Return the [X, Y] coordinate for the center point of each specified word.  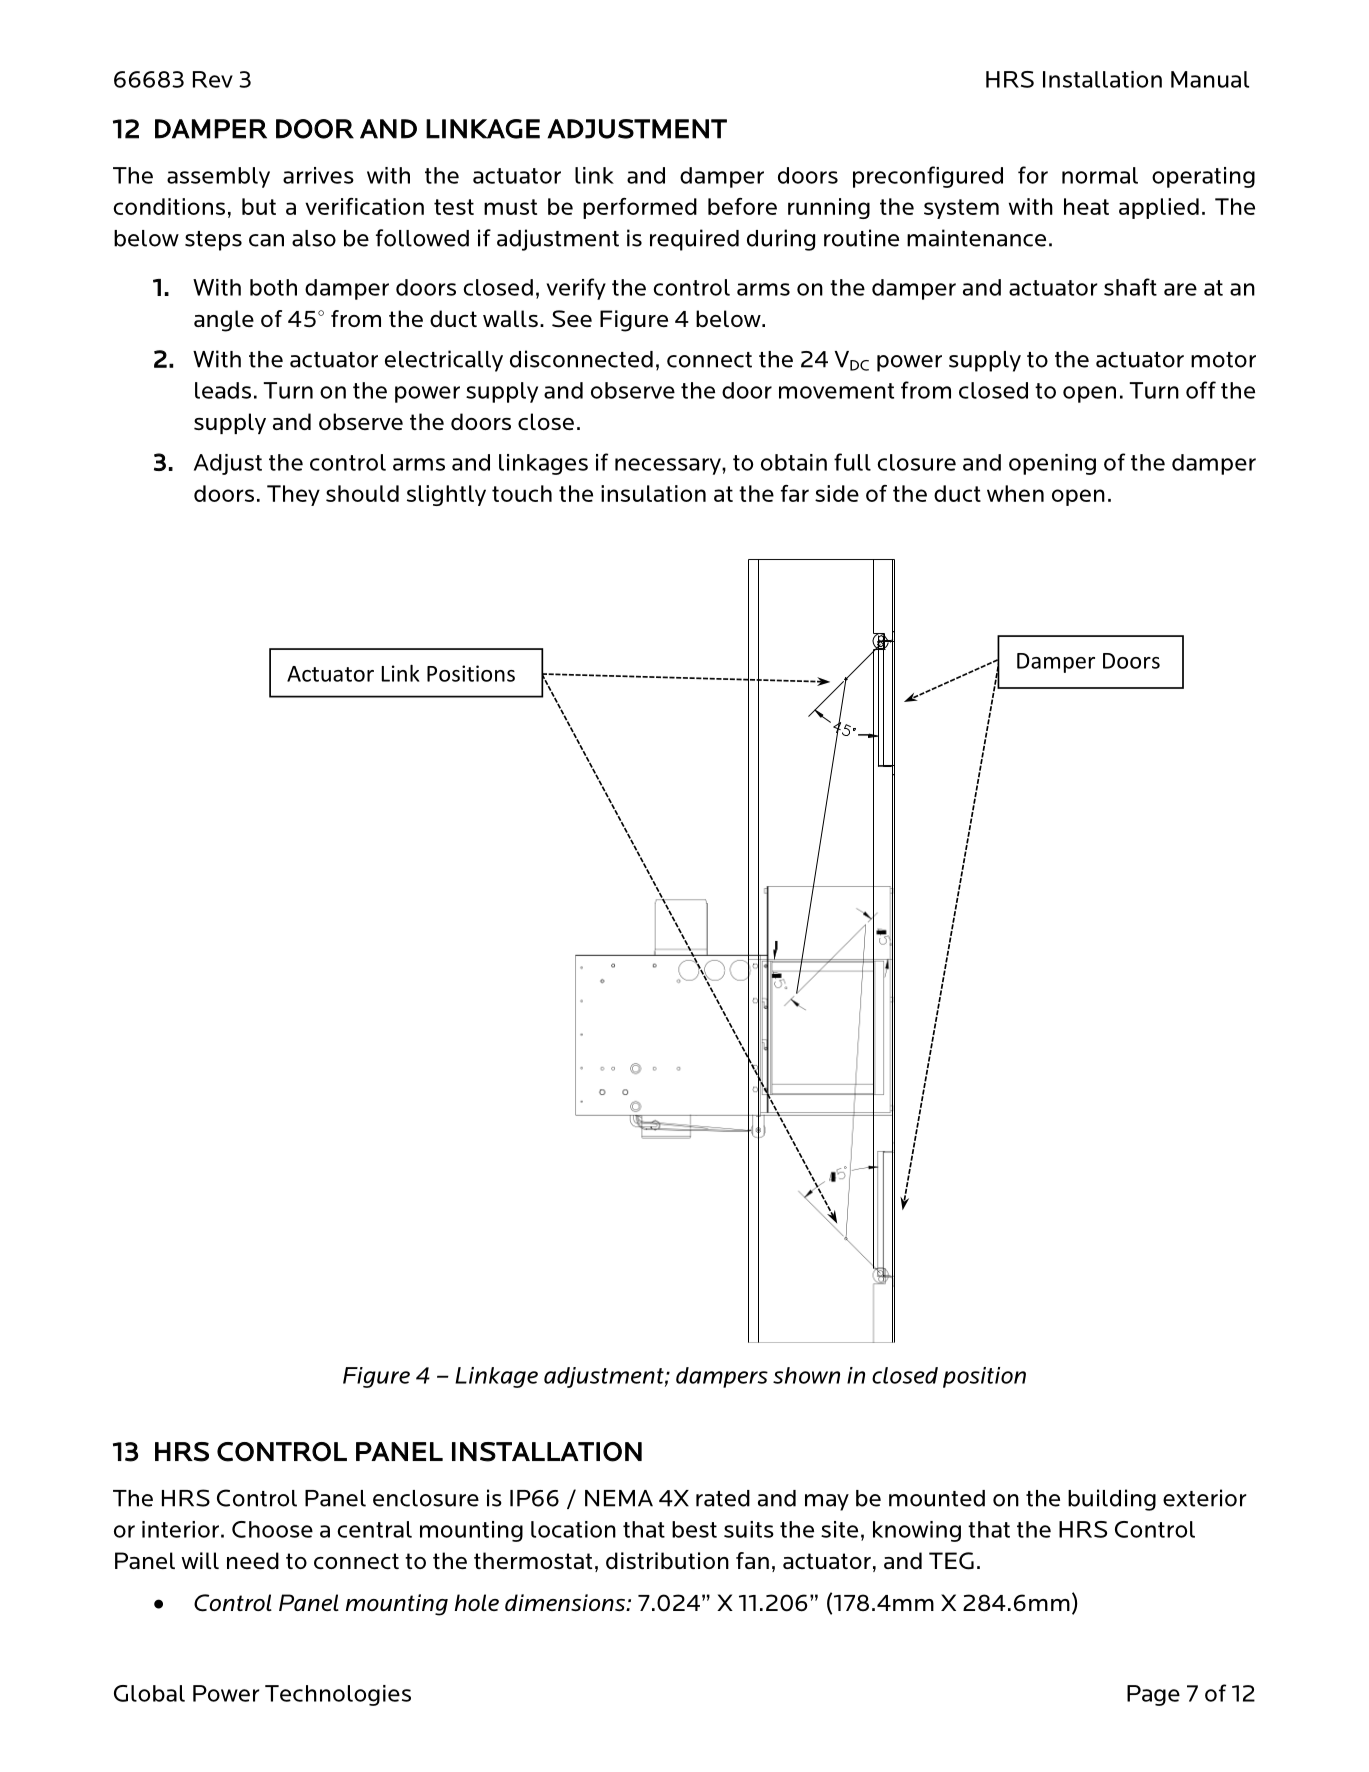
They [293, 495]
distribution [667, 1560]
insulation [653, 493]
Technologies [338, 1695]
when [1015, 493]
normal [1100, 175]
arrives [318, 175]
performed [640, 208]
